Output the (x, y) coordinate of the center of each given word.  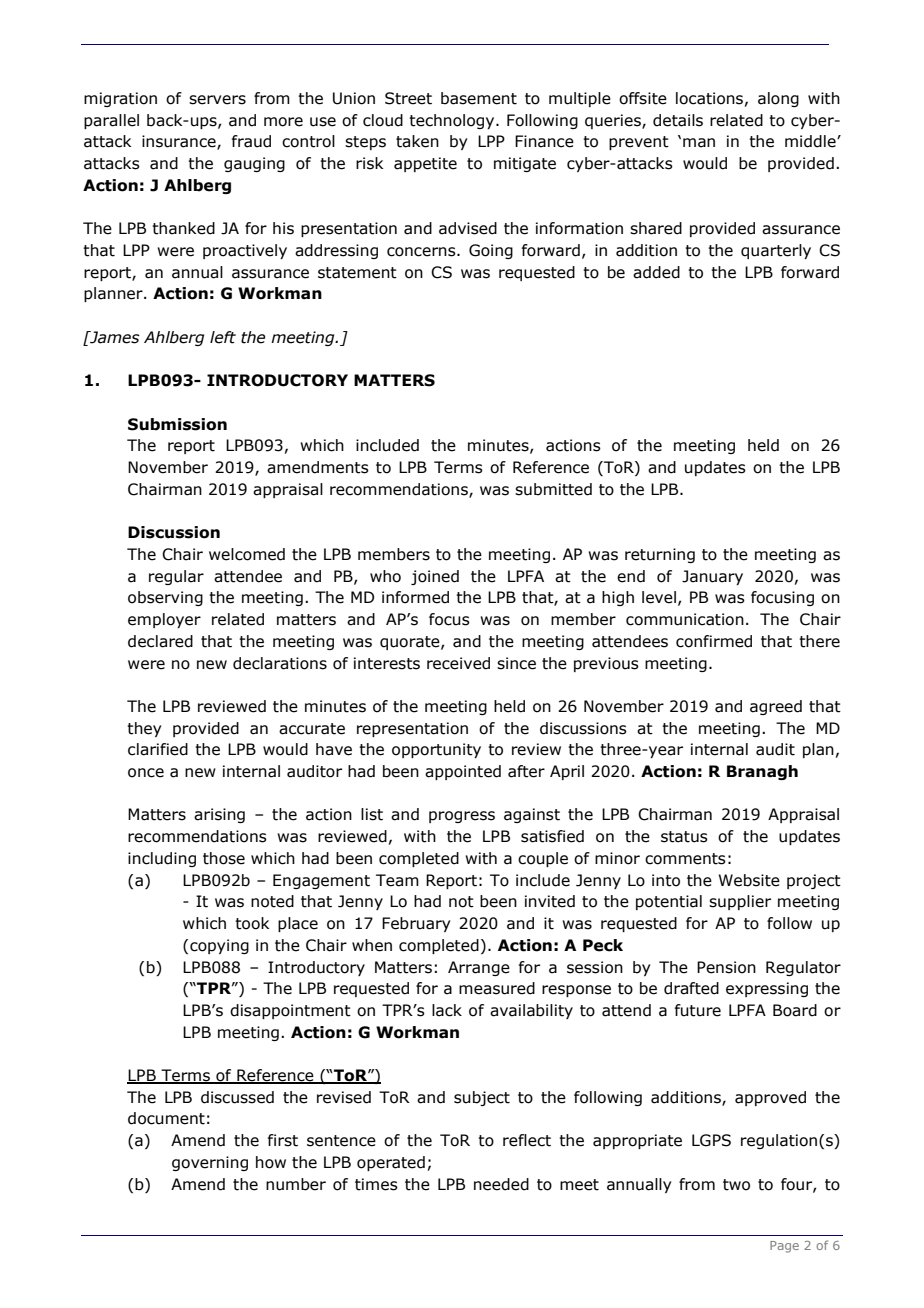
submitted (553, 489)
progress (462, 817)
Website (749, 880)
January (712, 577)
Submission (177, 424)
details (678, 120)
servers (217, 100)
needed (501, 1184)
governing (210, 1163)
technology (453, 121)
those (224, 858)
